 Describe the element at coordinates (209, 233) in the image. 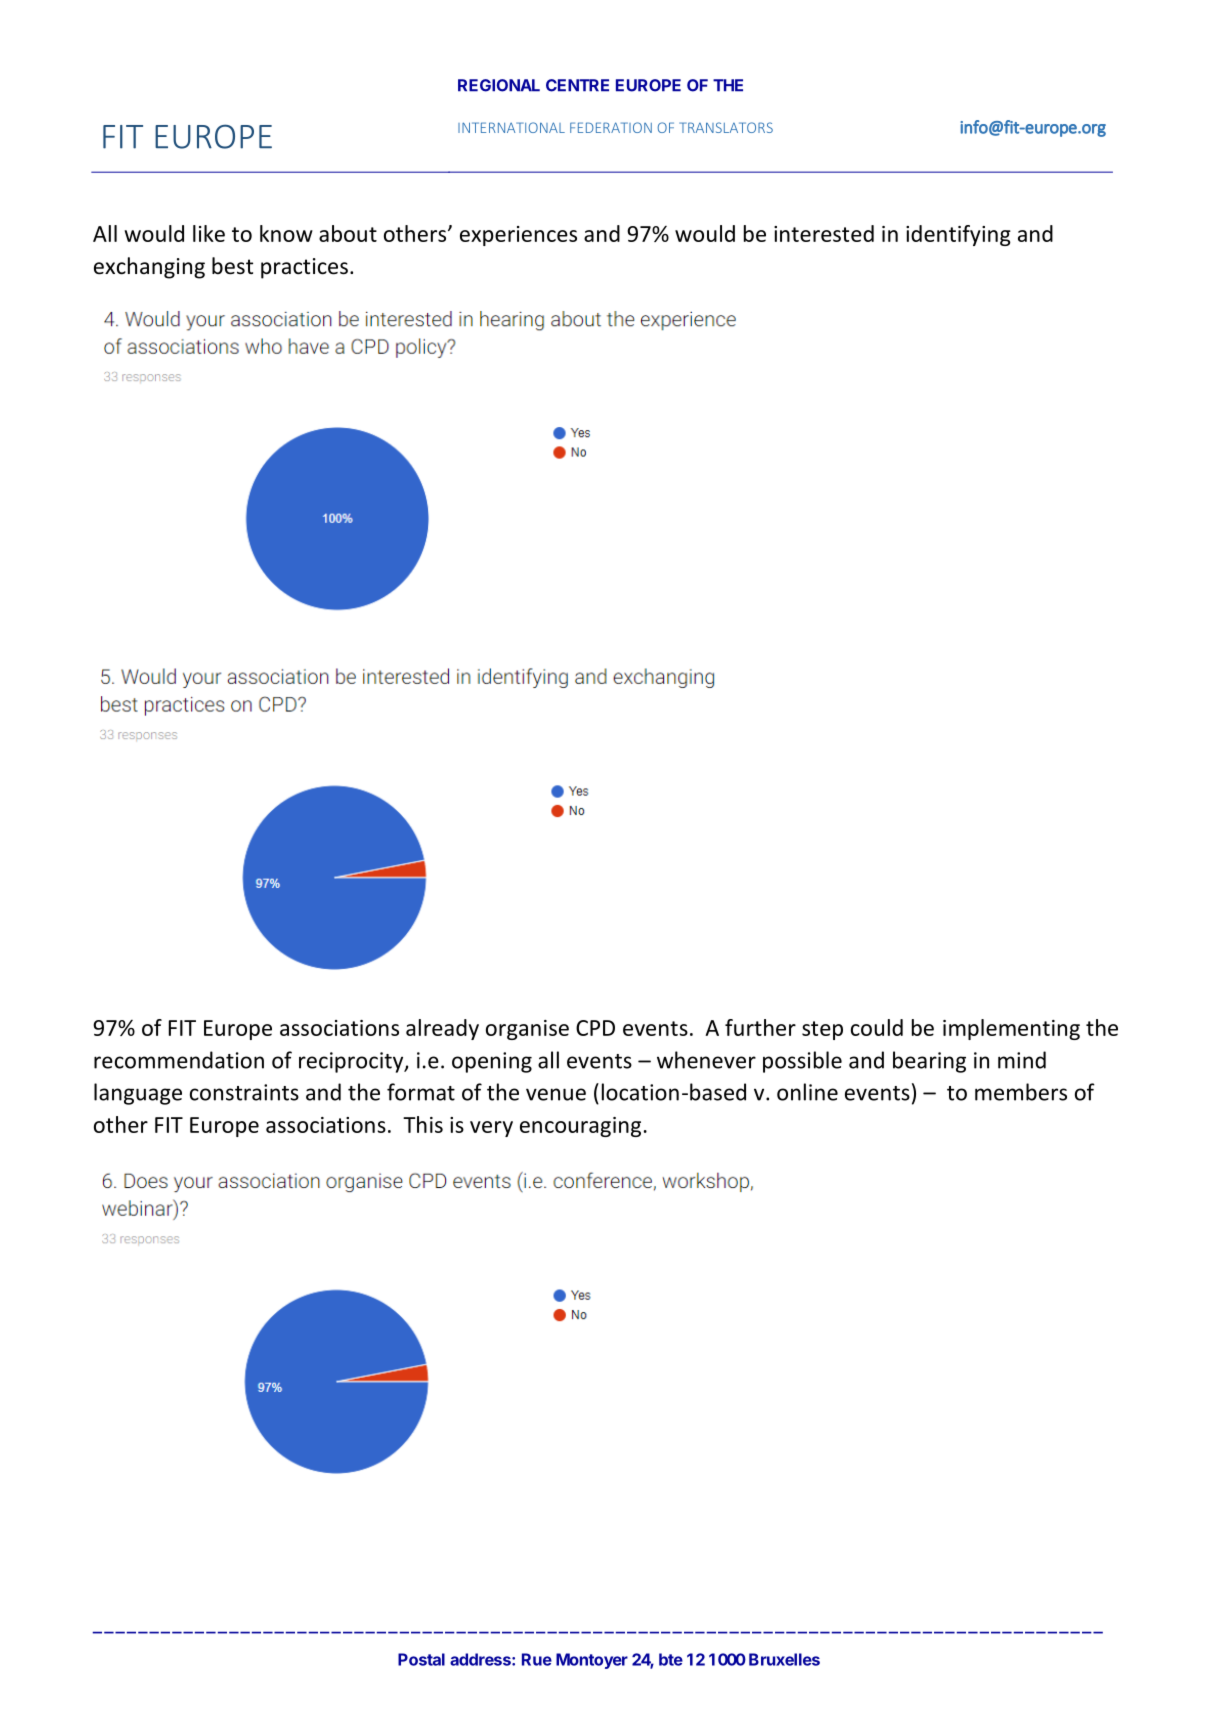

I see `like` at that location.
